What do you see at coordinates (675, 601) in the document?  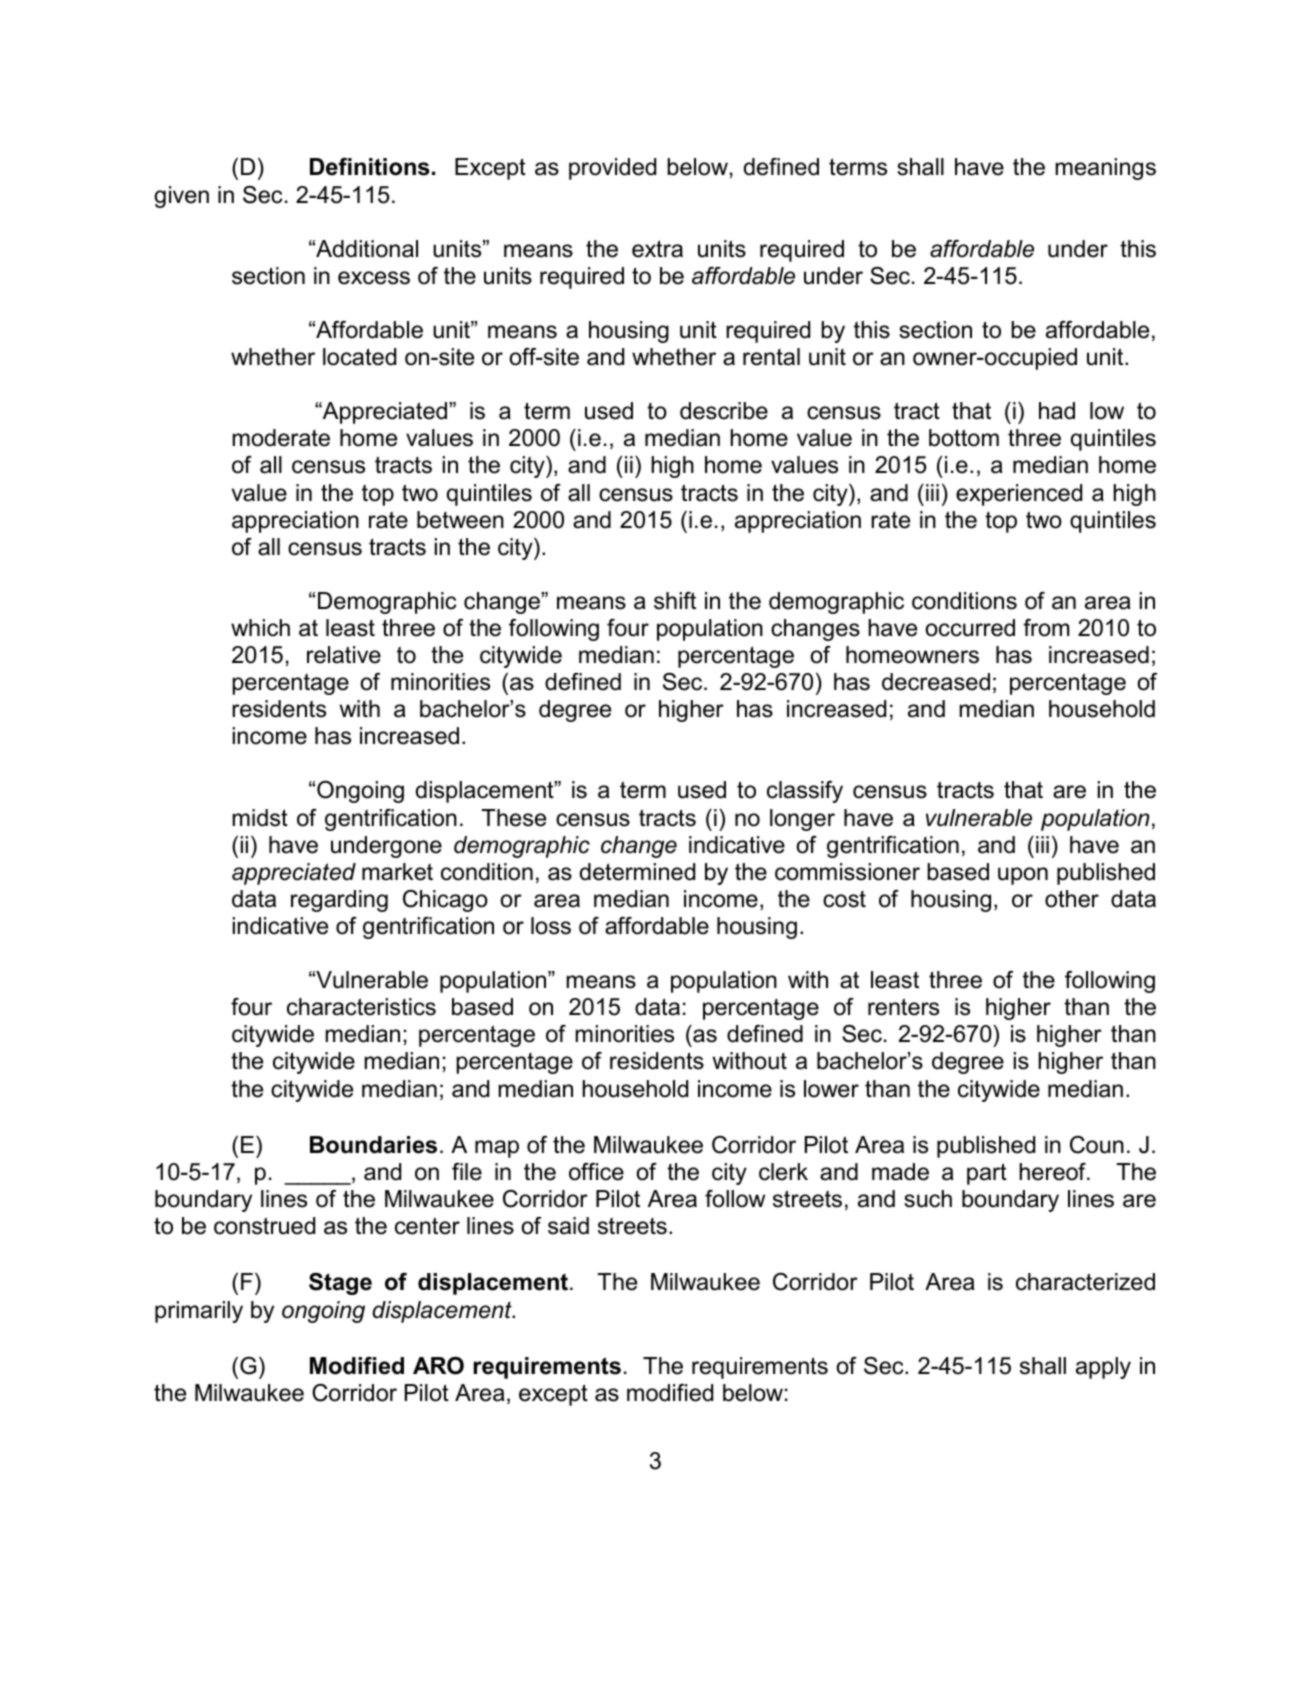 I see `shift` at bounding box center [675, 601].
